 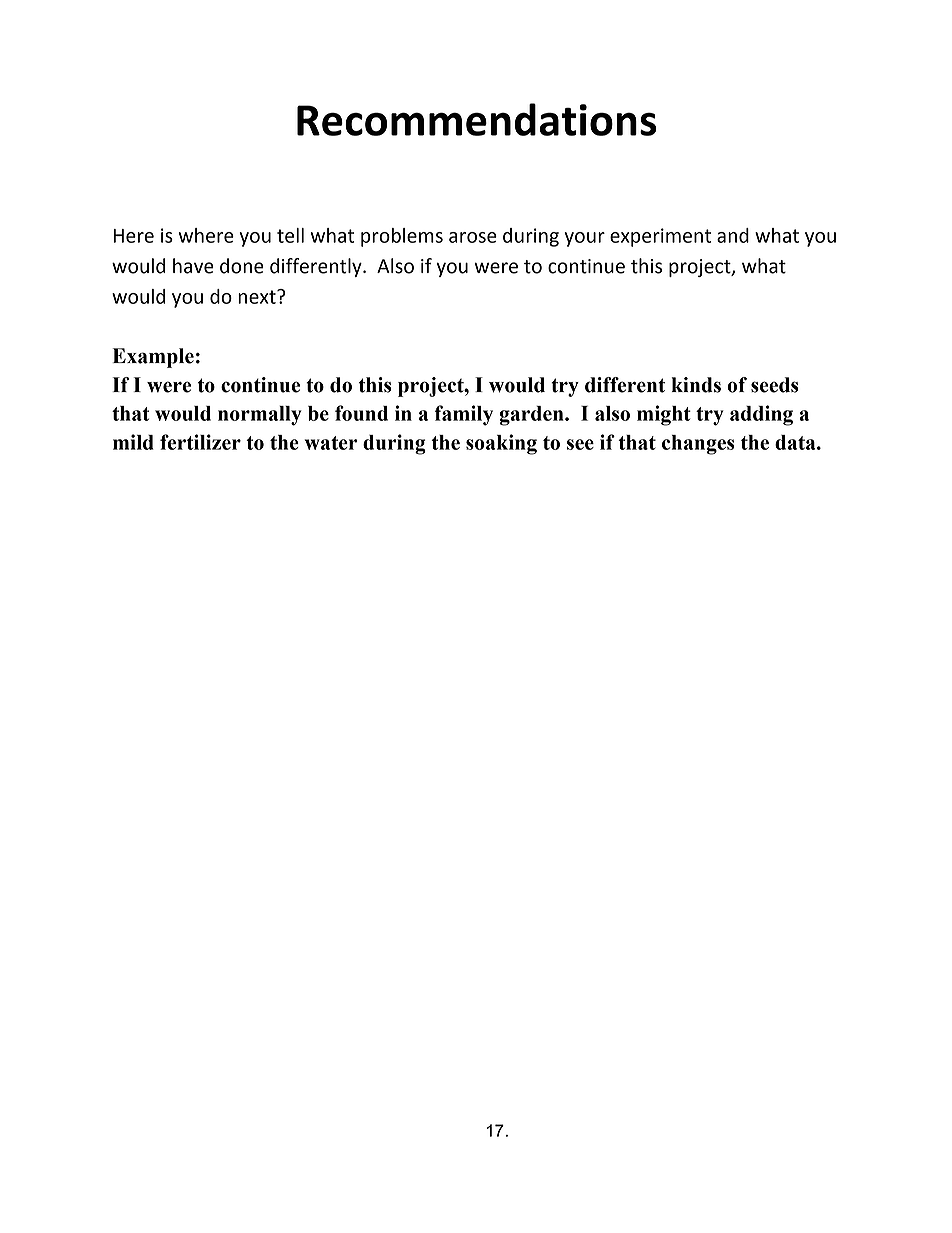 I want to click on experiment, so click(x=660, y=237).
